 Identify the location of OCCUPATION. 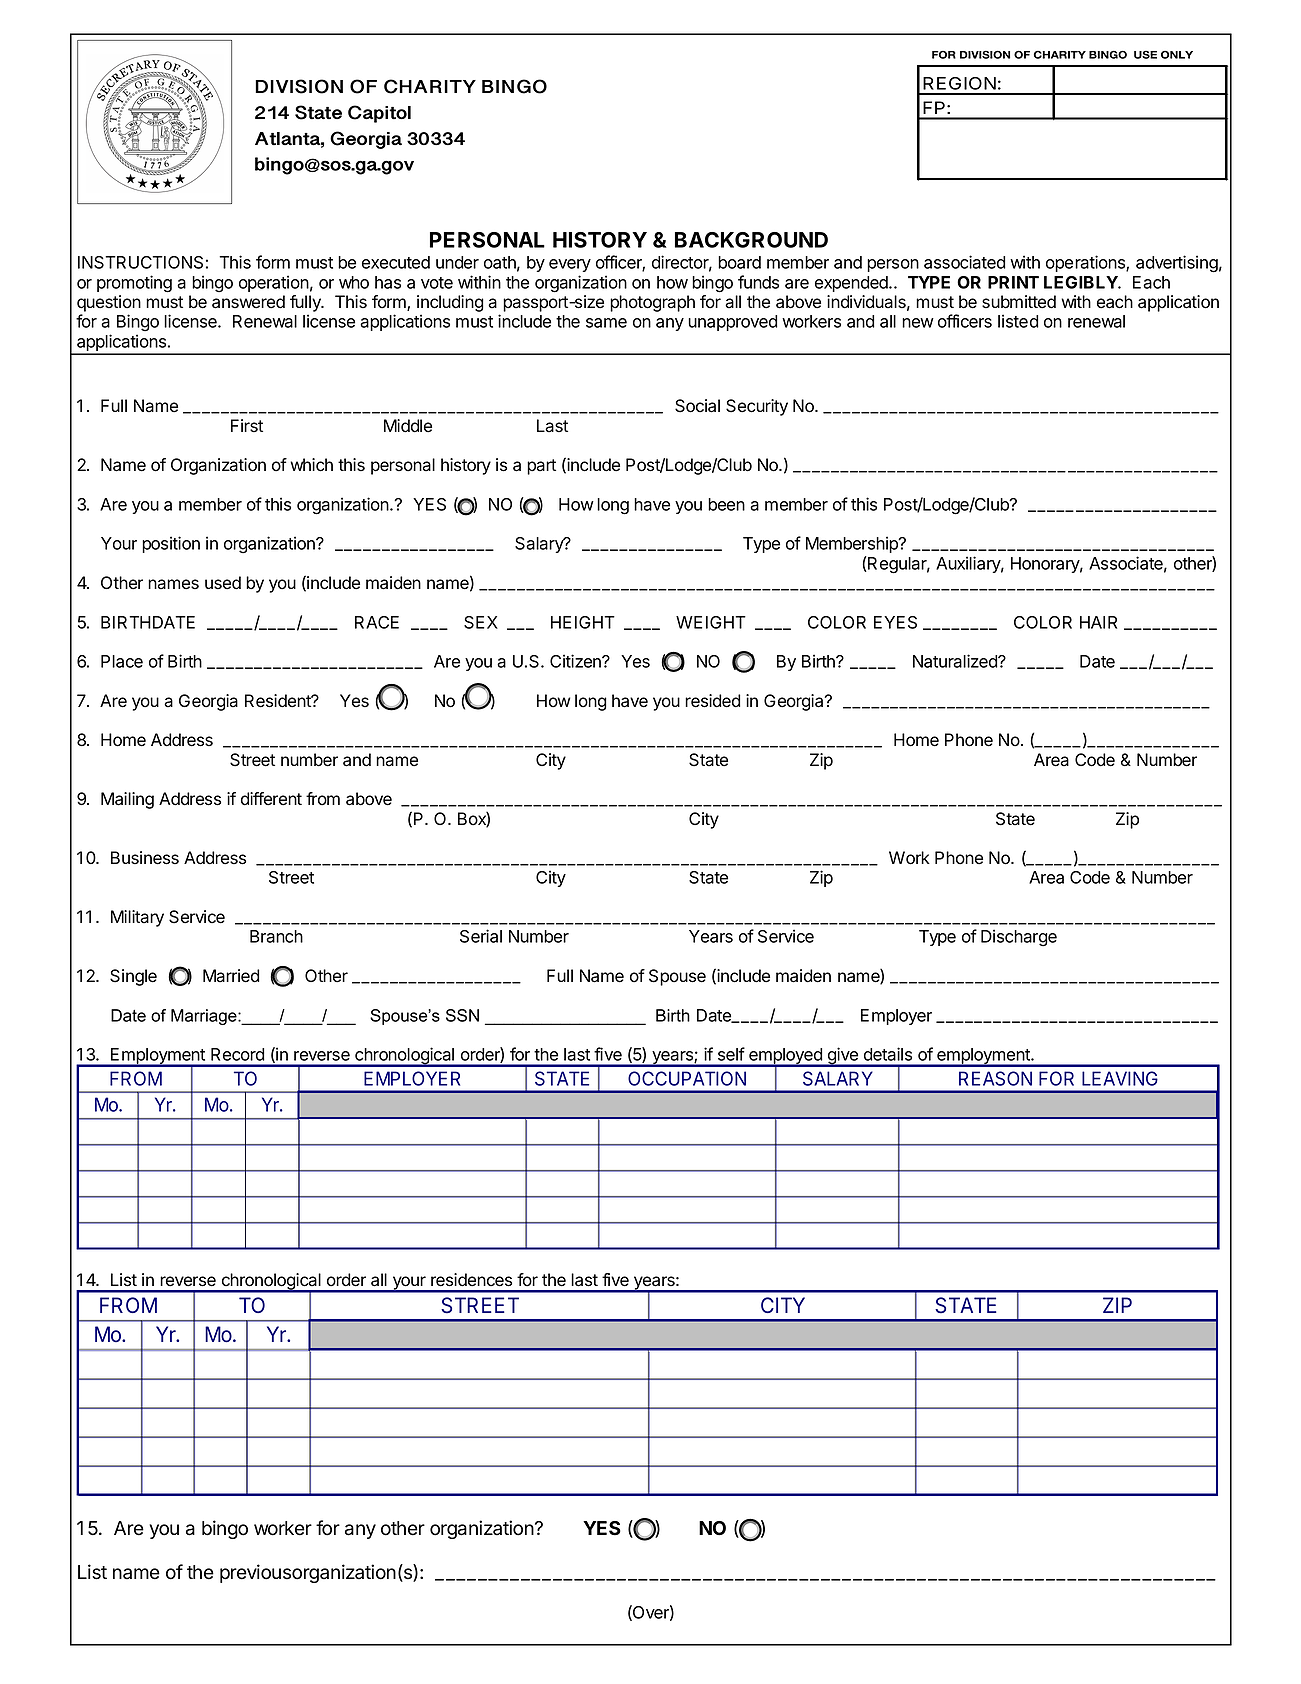
(687, 1078).
